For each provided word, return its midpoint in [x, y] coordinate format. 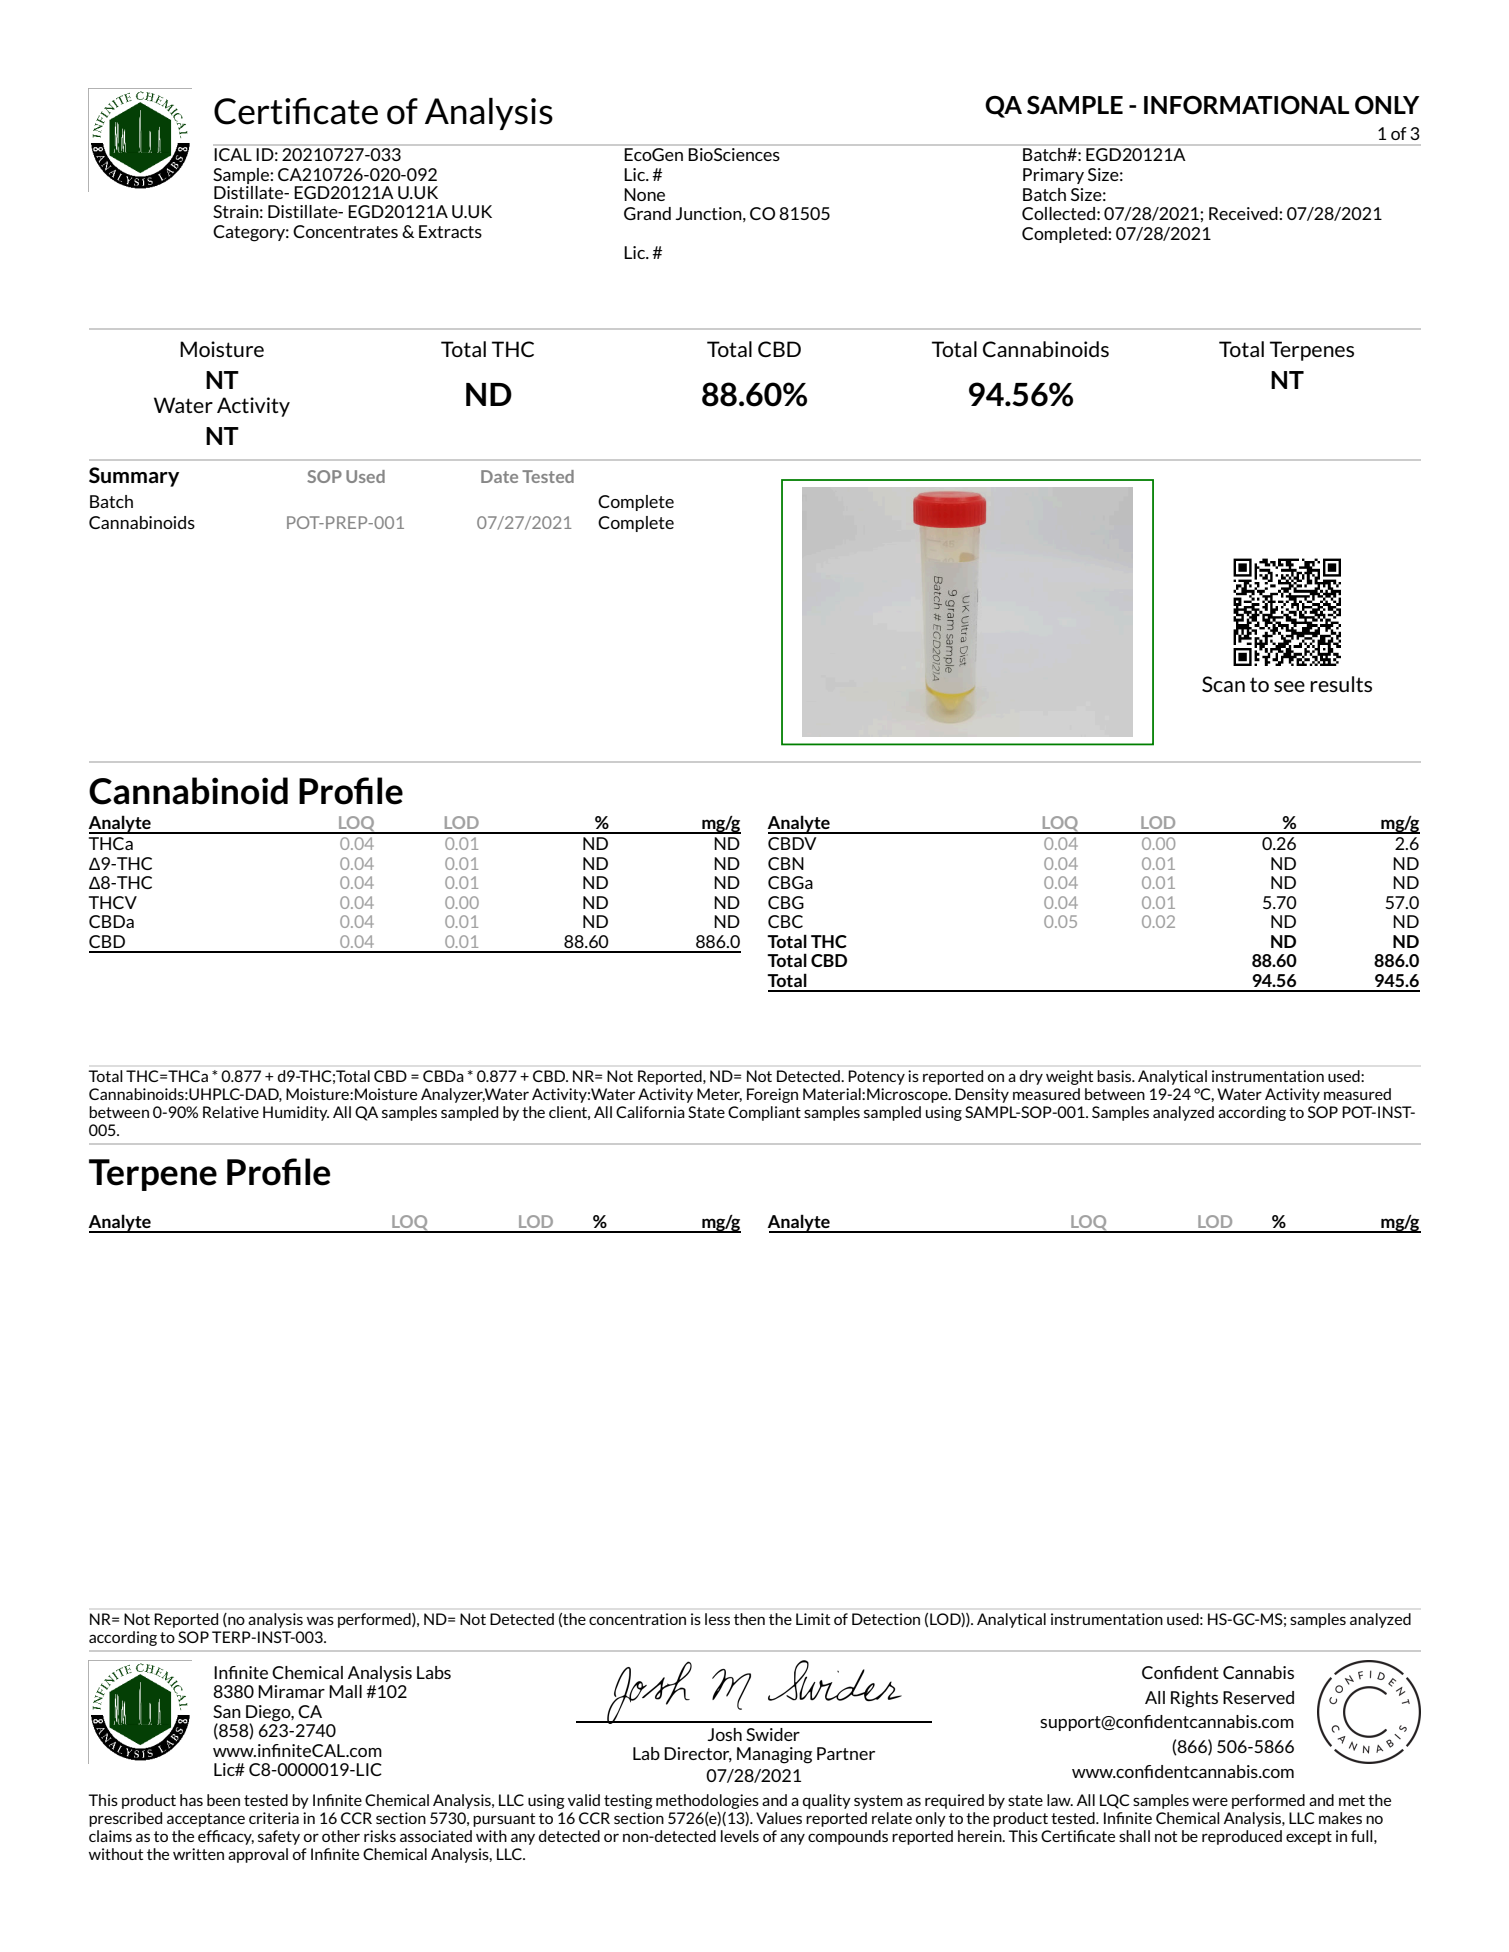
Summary [134, 477]
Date [499, 476]
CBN [786, 863]
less [717, 1619]
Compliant [764, 1113]
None [644, 194]
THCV [113, 902]
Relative [231, 1112]
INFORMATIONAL [1246, 105]
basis [1115, 1076]
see [1289, 686]
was [320, 1620]
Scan [1223, 684]
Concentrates [345, 231]
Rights [1194, 1699]
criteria [274, 1818]
